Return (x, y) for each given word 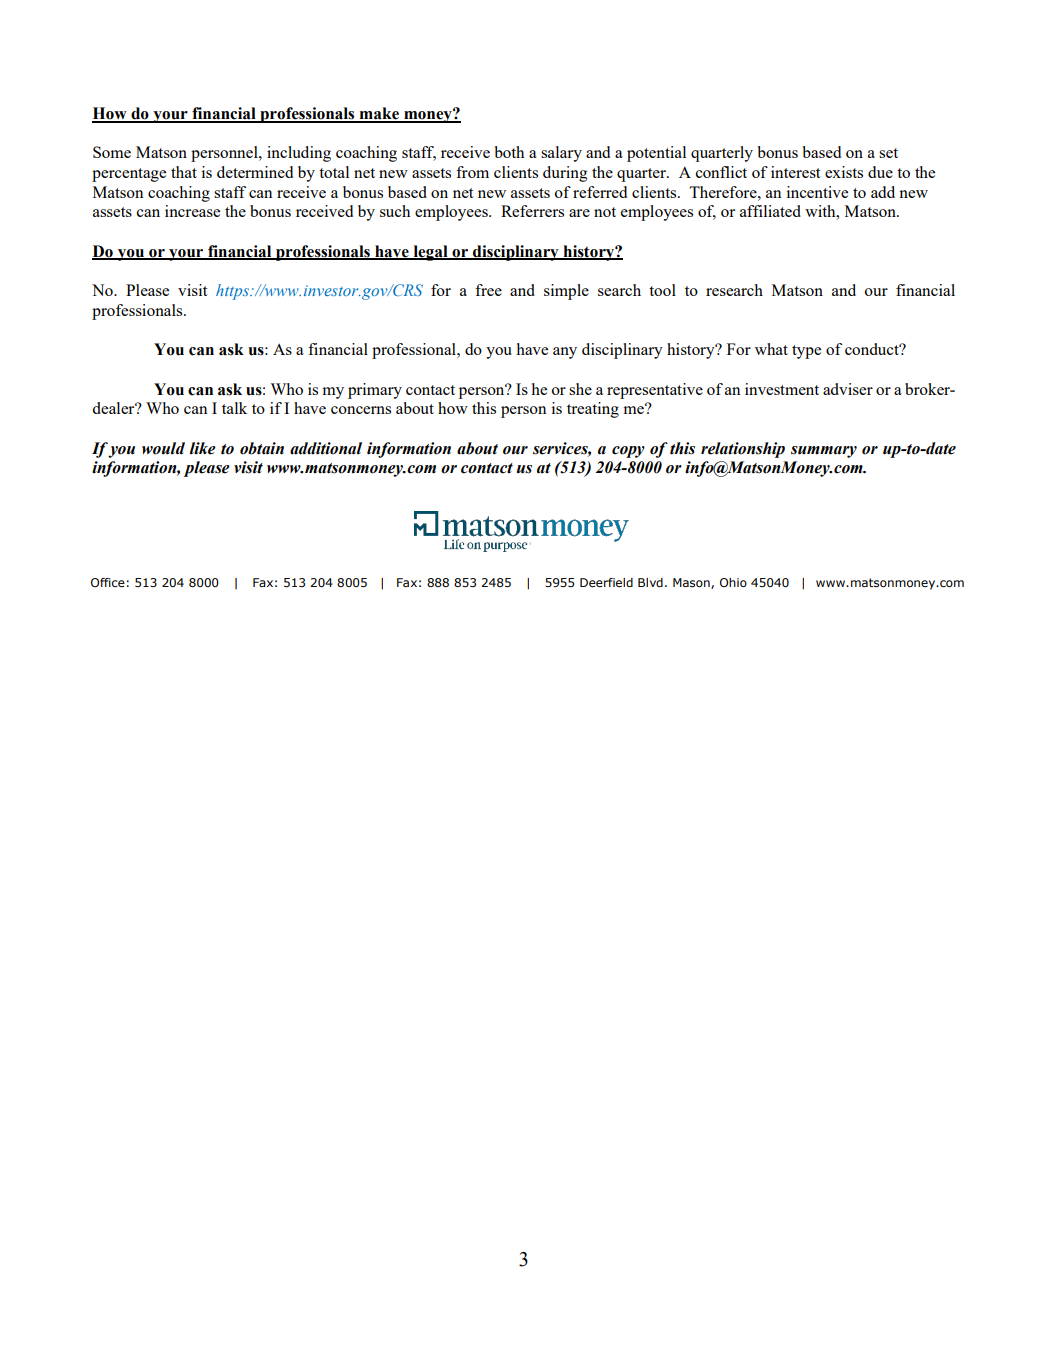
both (509, 152)
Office (108, 582)
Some (112, 152)
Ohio (733, 582)
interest (795, 172)
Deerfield (606, 582)
